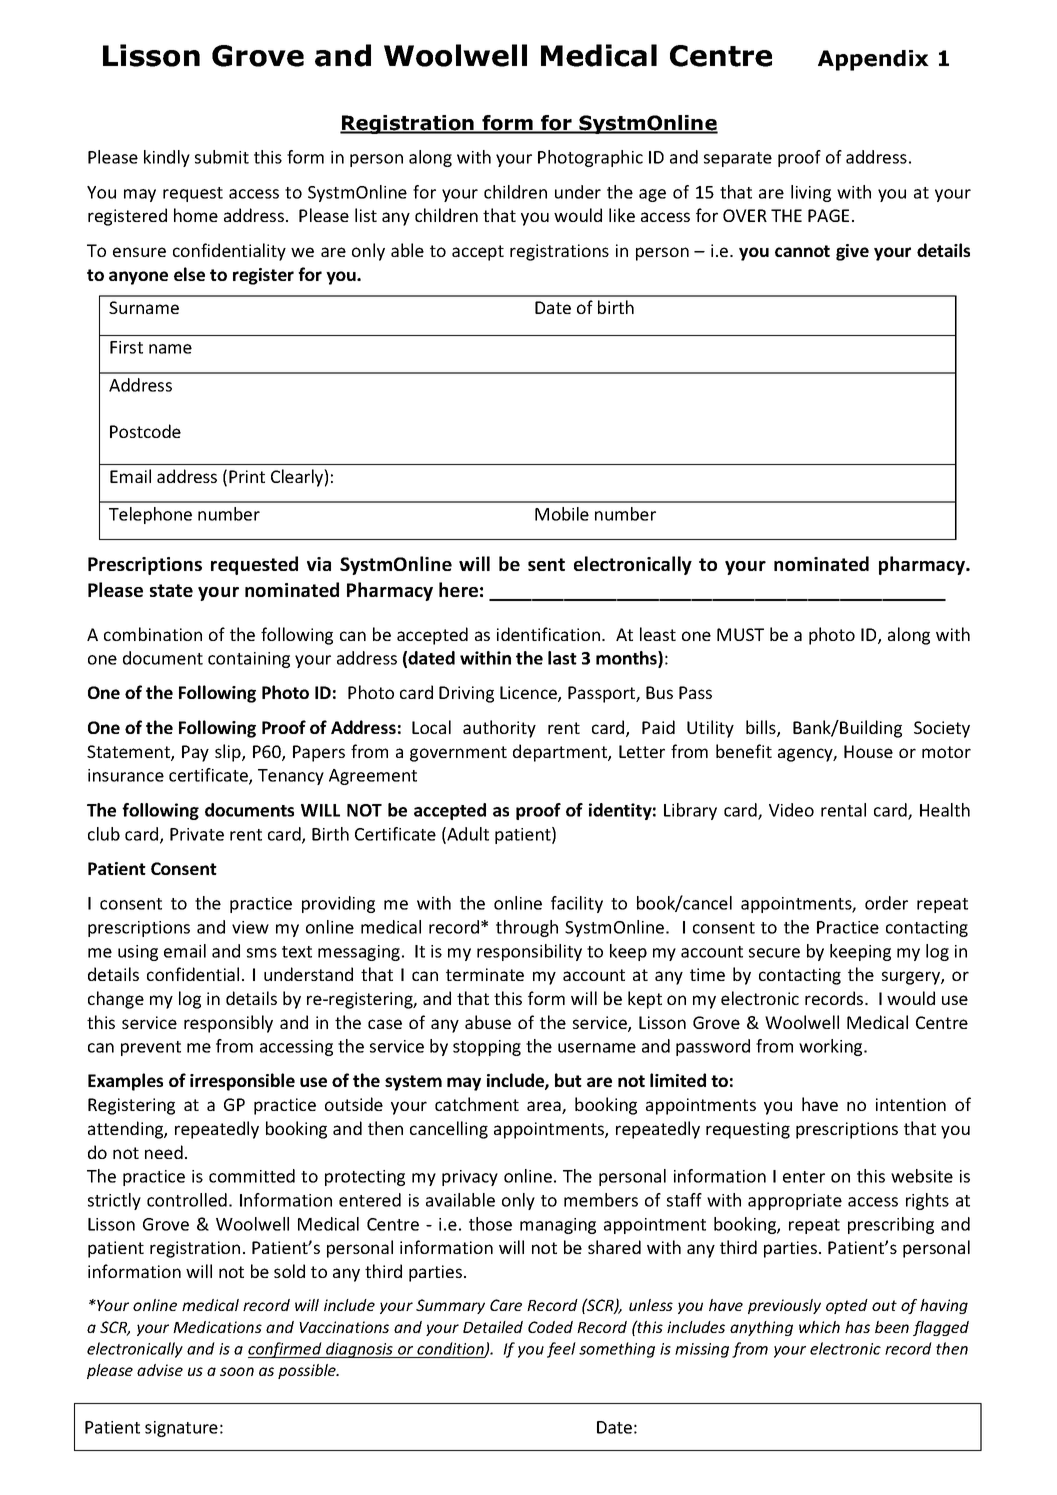 The image size is (1057, 1495). I want to click on First, so click(126, 347).
